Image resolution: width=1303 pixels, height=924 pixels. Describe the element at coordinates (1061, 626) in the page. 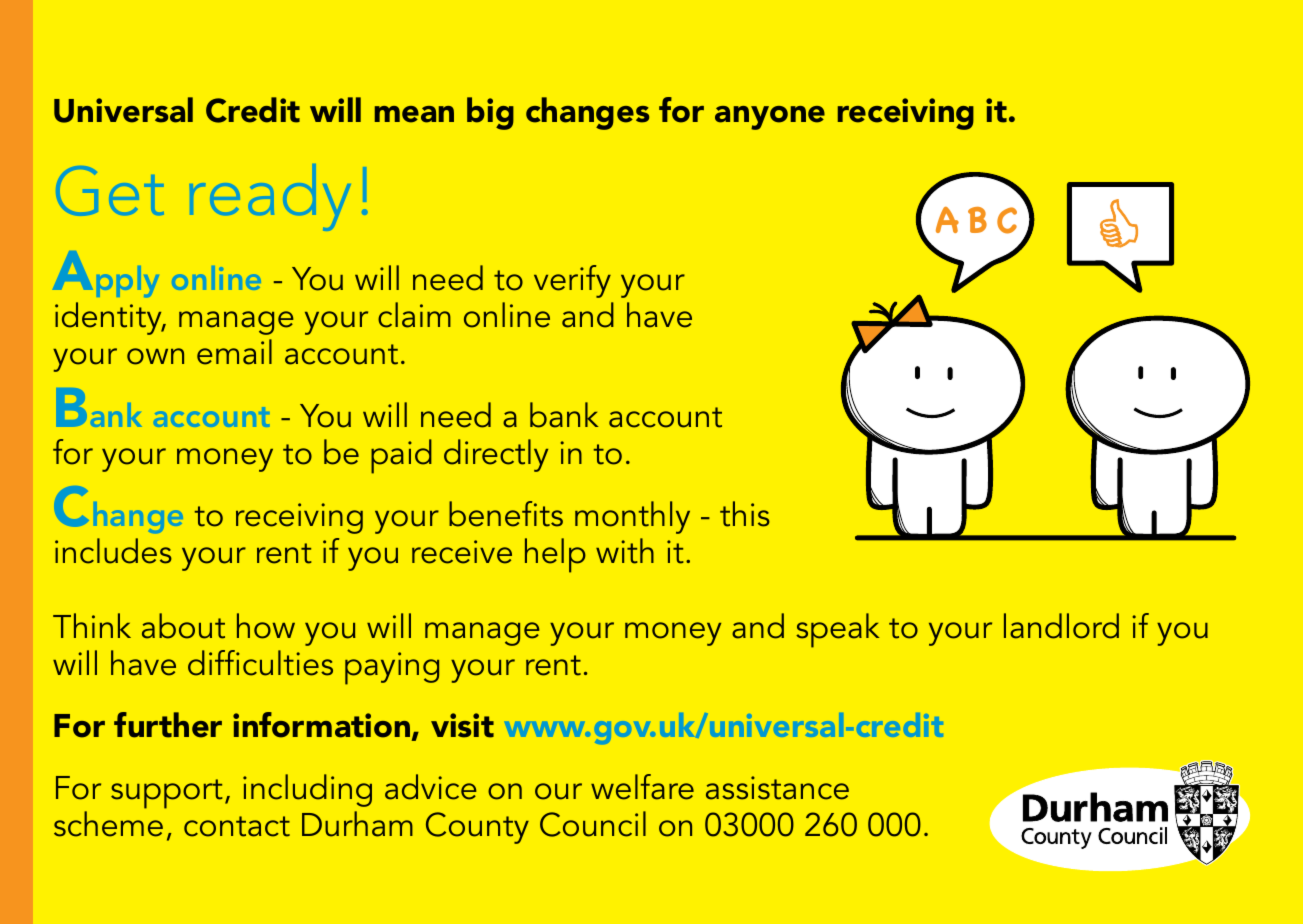

I see `landlord` at that location.
